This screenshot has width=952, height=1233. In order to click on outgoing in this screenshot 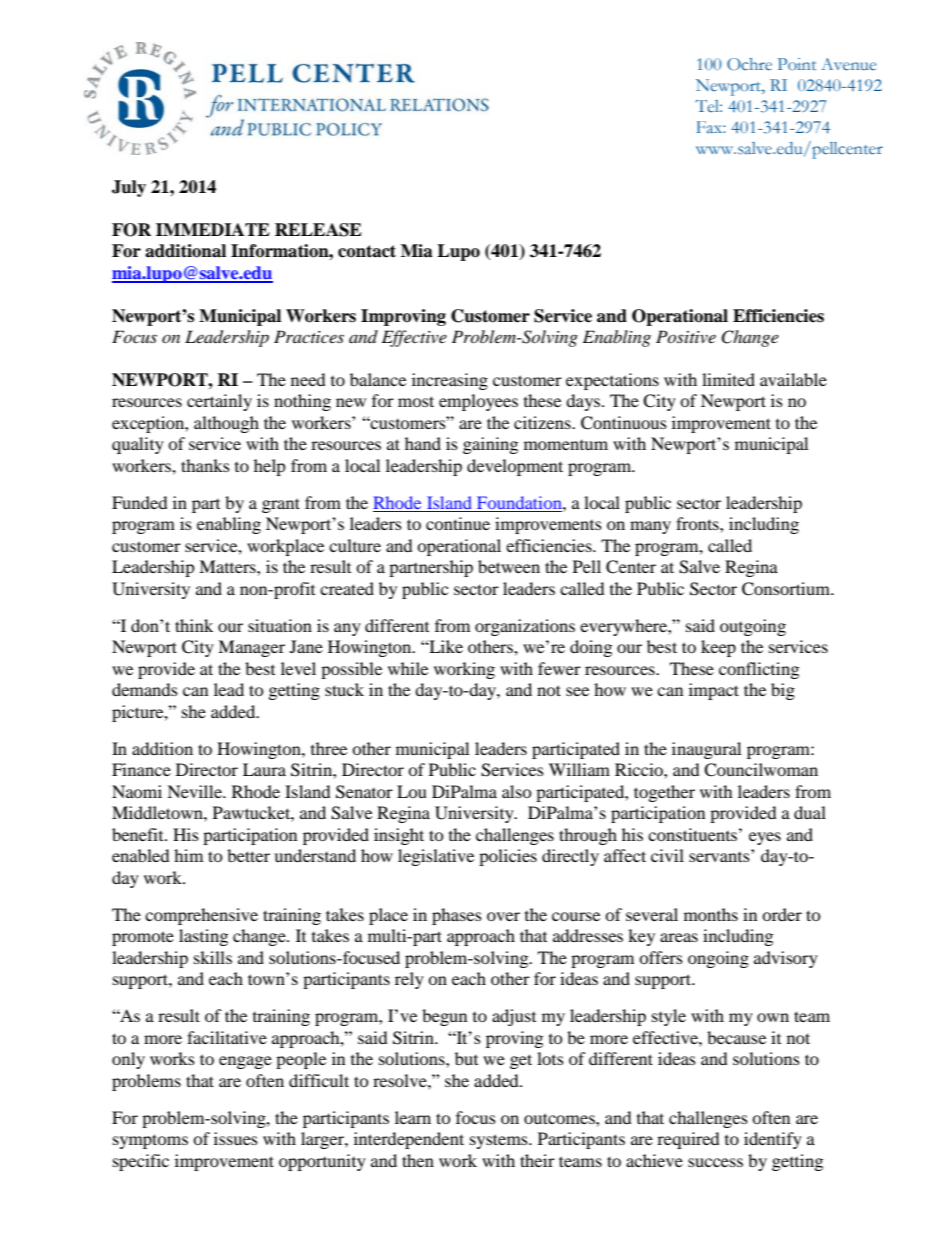, I will do `click(753, 627)`.
